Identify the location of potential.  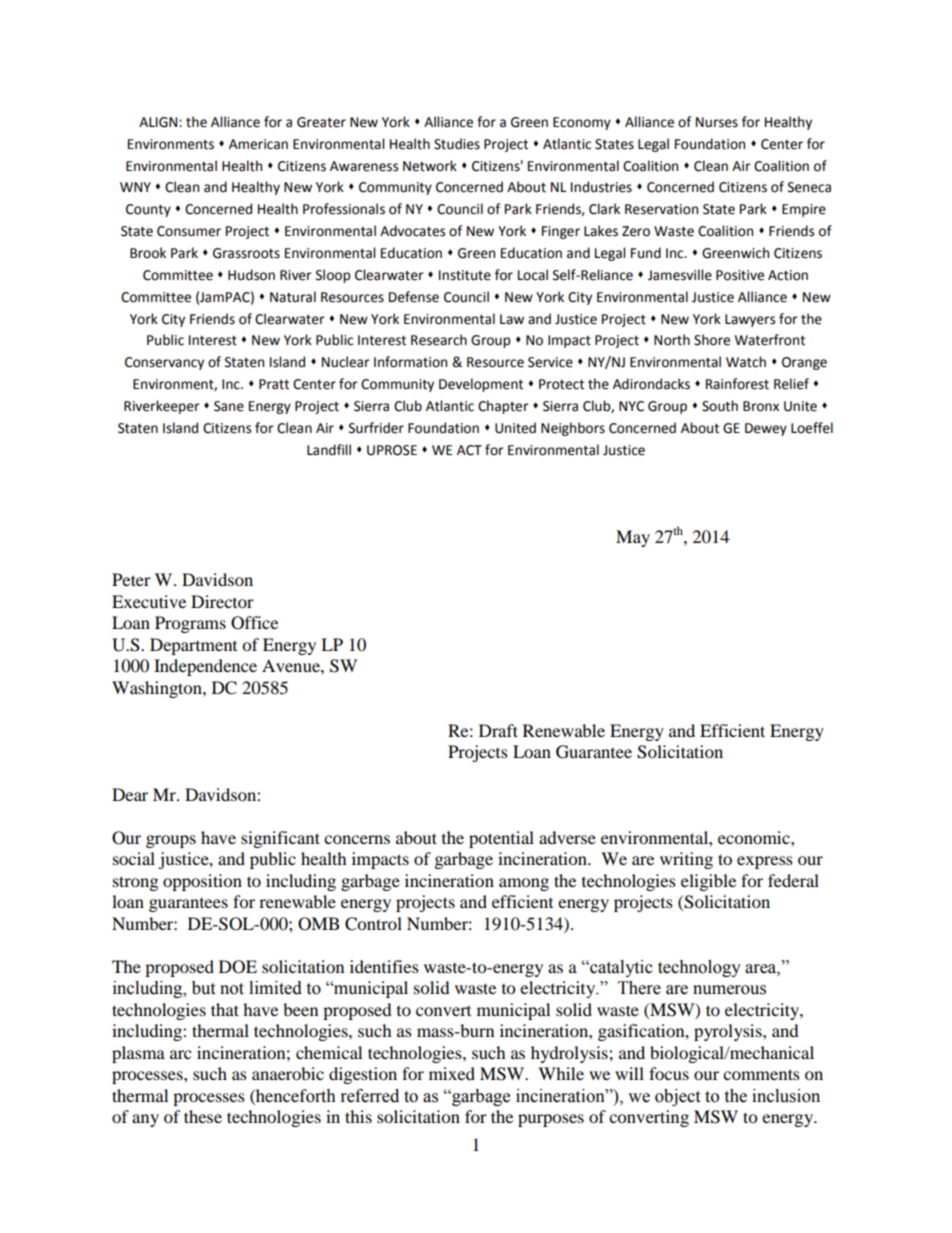
(501, 839).
